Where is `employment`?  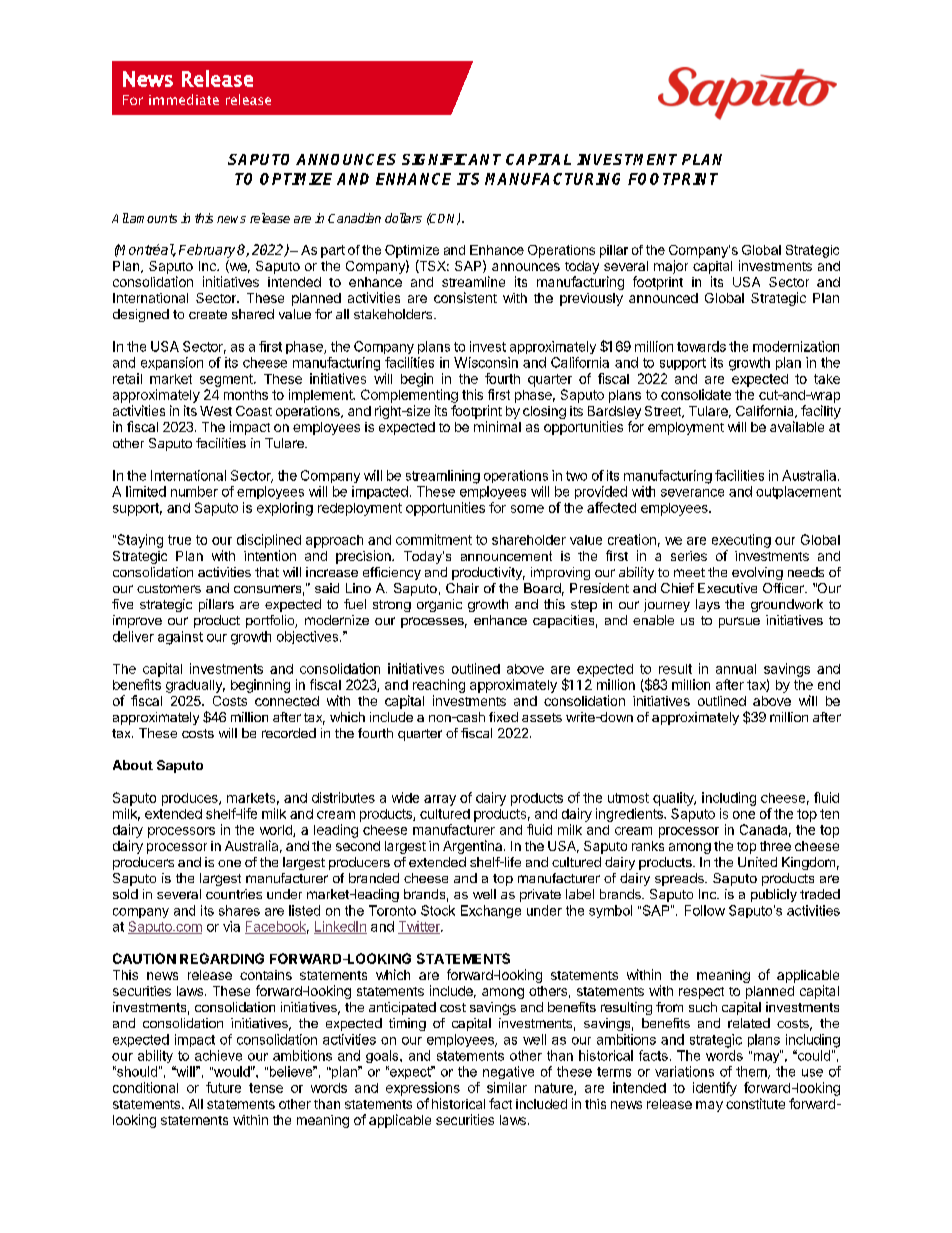
employment is located at coordinates (686, 428).
